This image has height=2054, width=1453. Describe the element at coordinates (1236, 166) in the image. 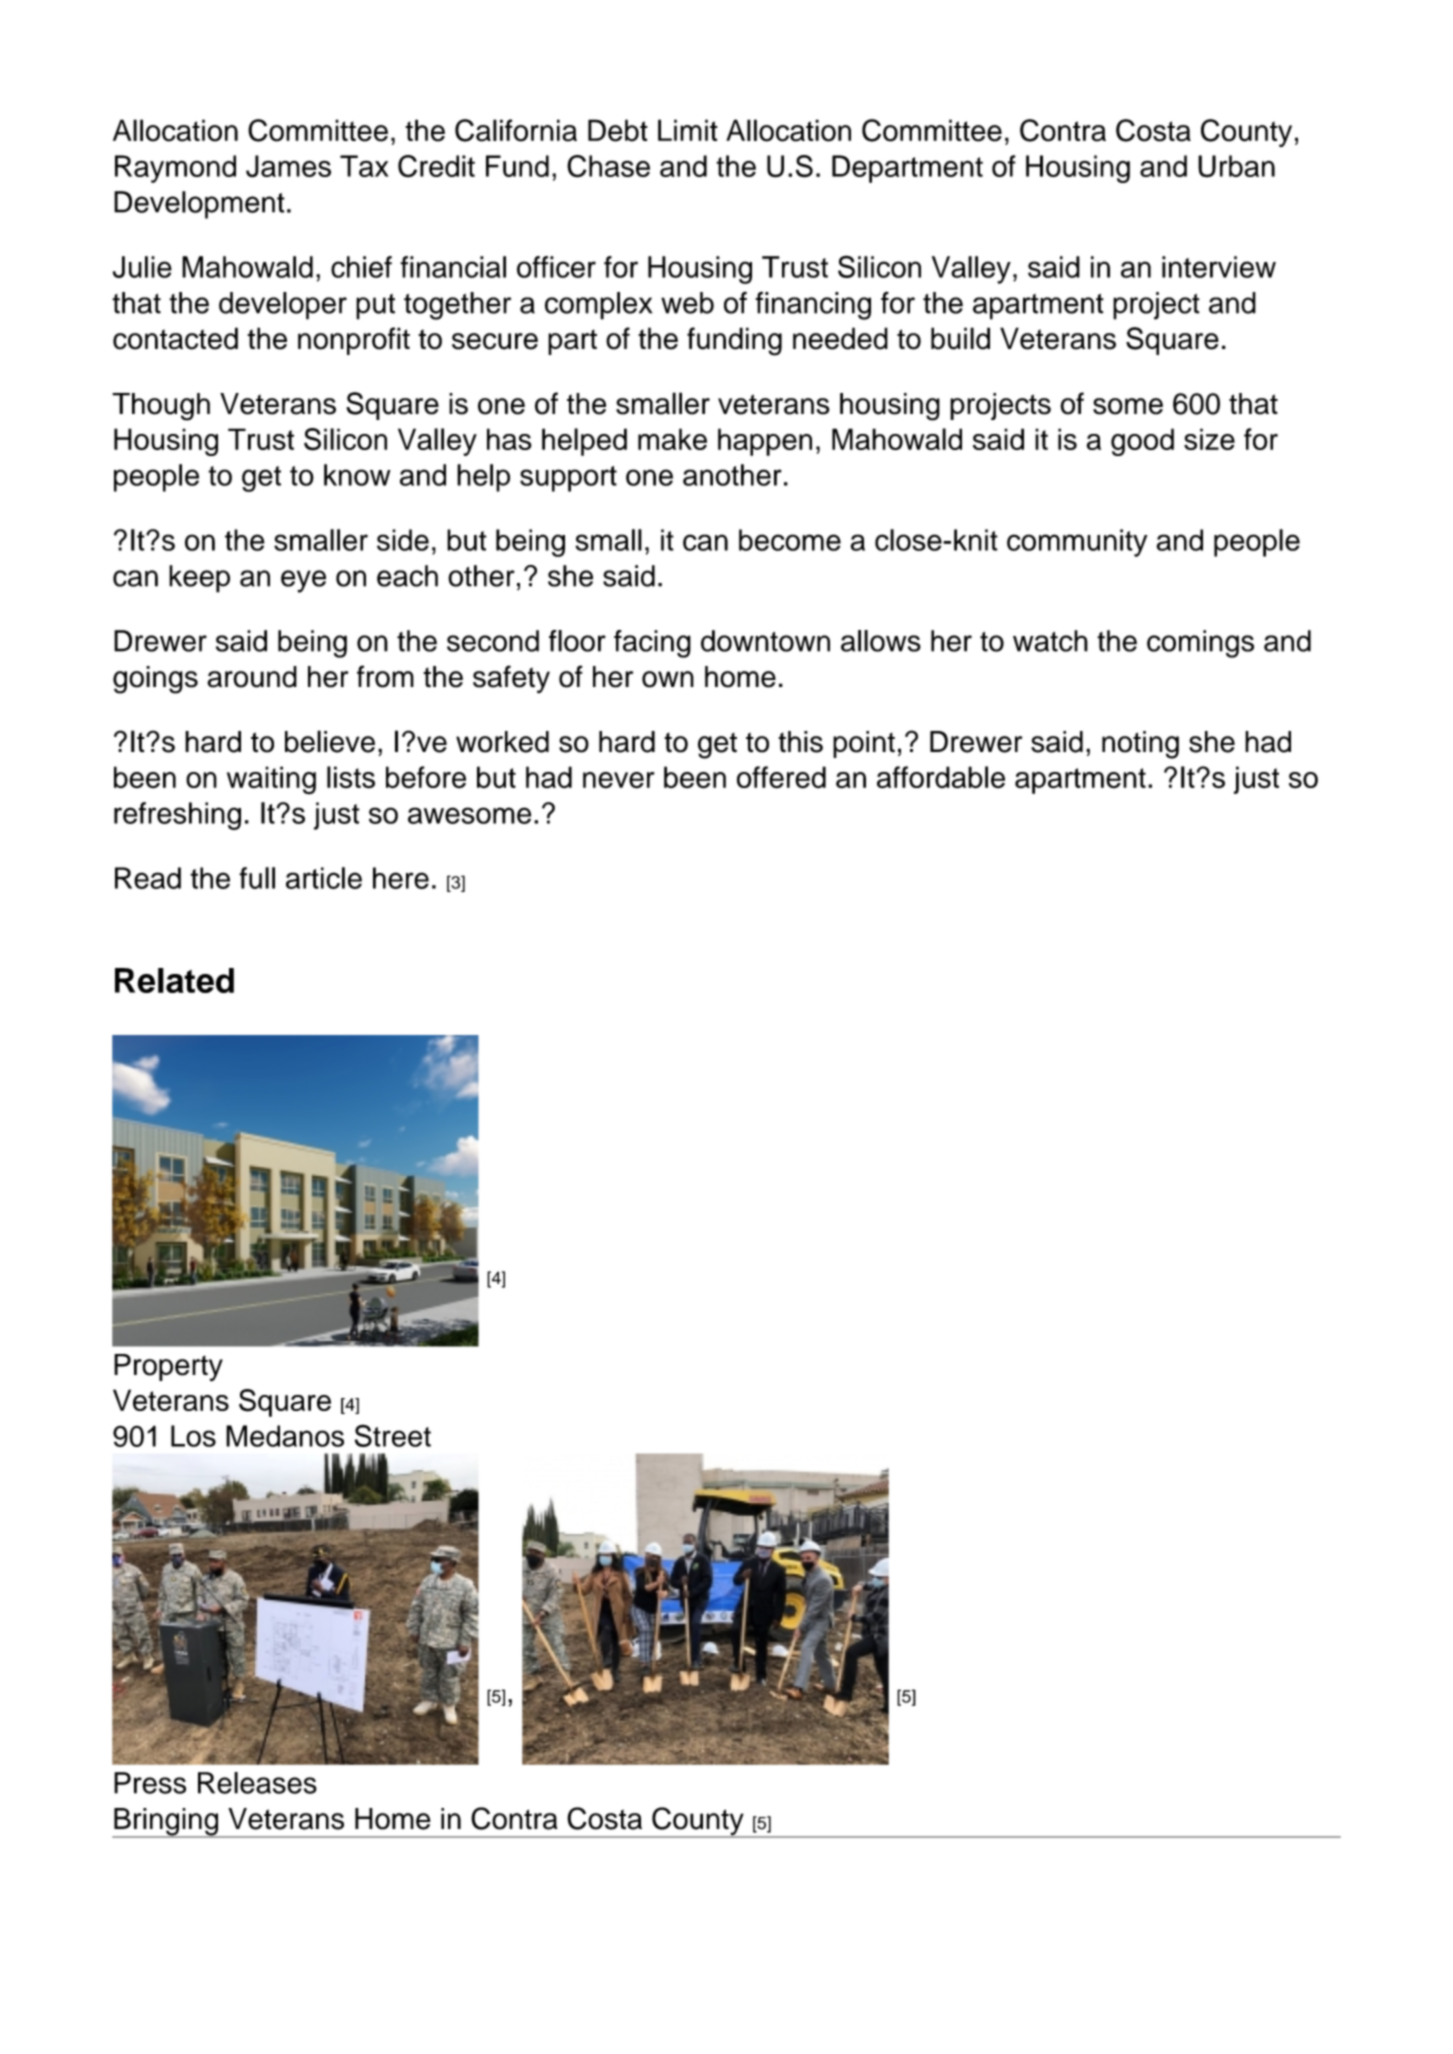

I see `Urban` at that location.
